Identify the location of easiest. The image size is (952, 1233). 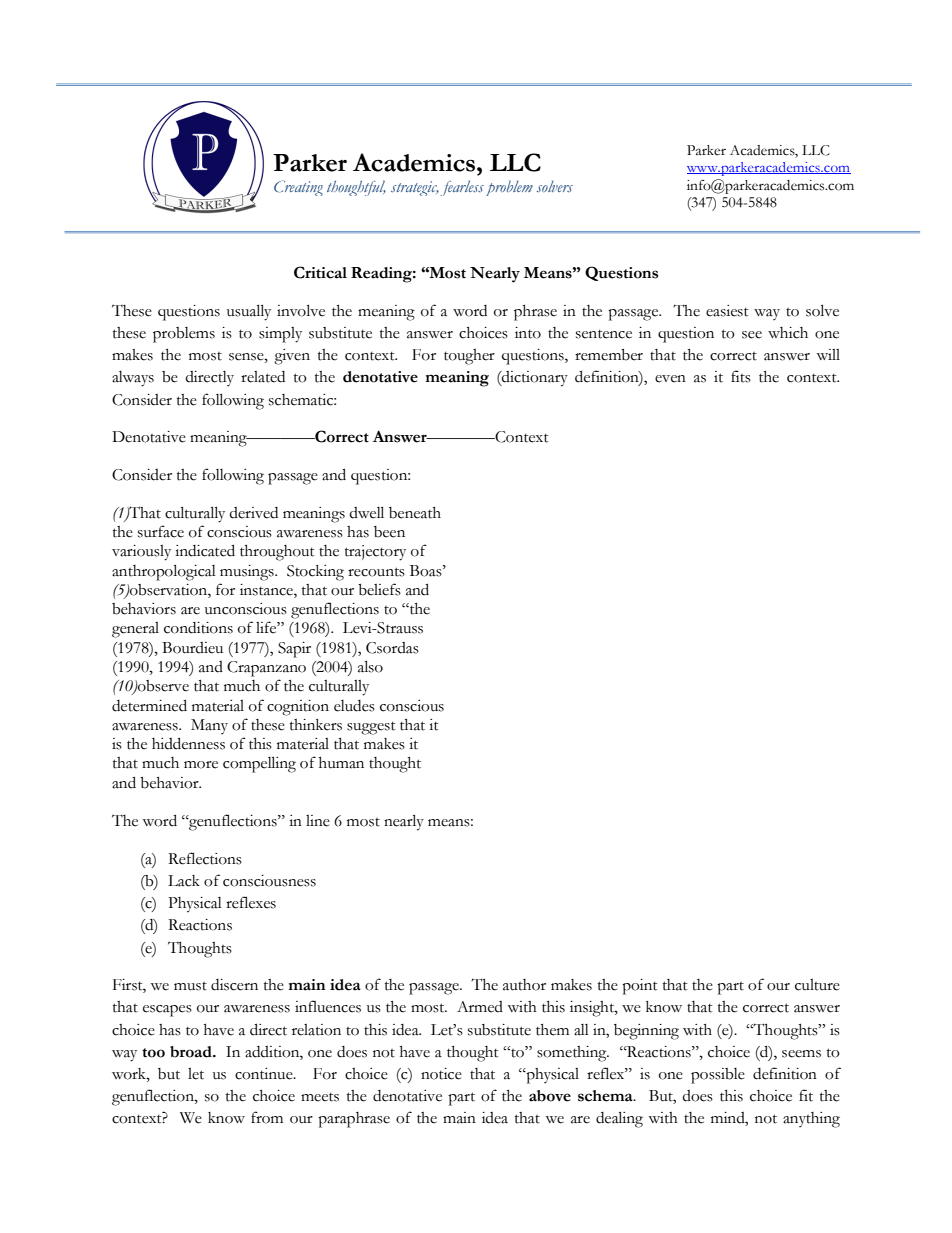
(727, 311).
